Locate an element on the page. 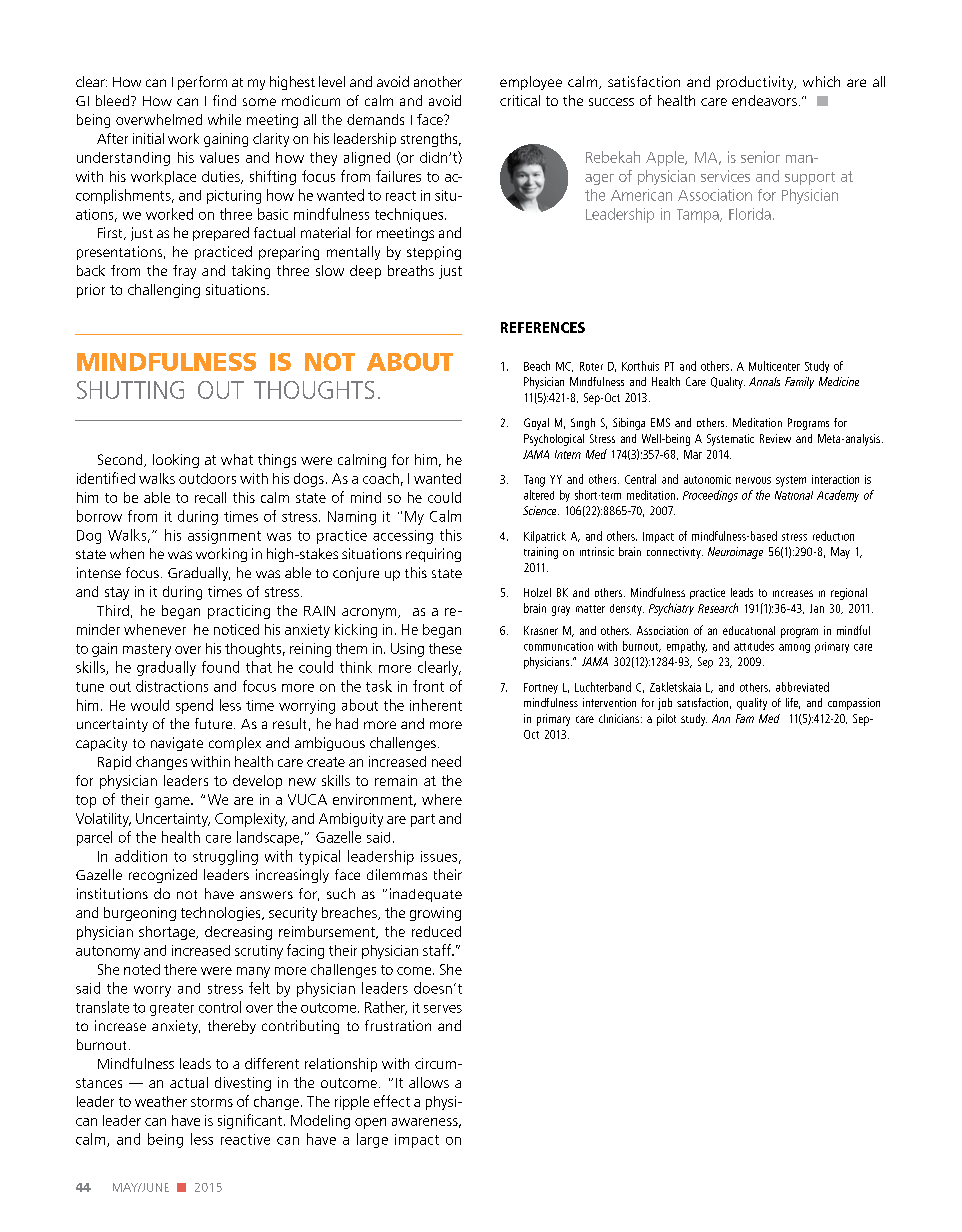 The image size is (962, 1232). initial is located at coordinates (148, 138).
